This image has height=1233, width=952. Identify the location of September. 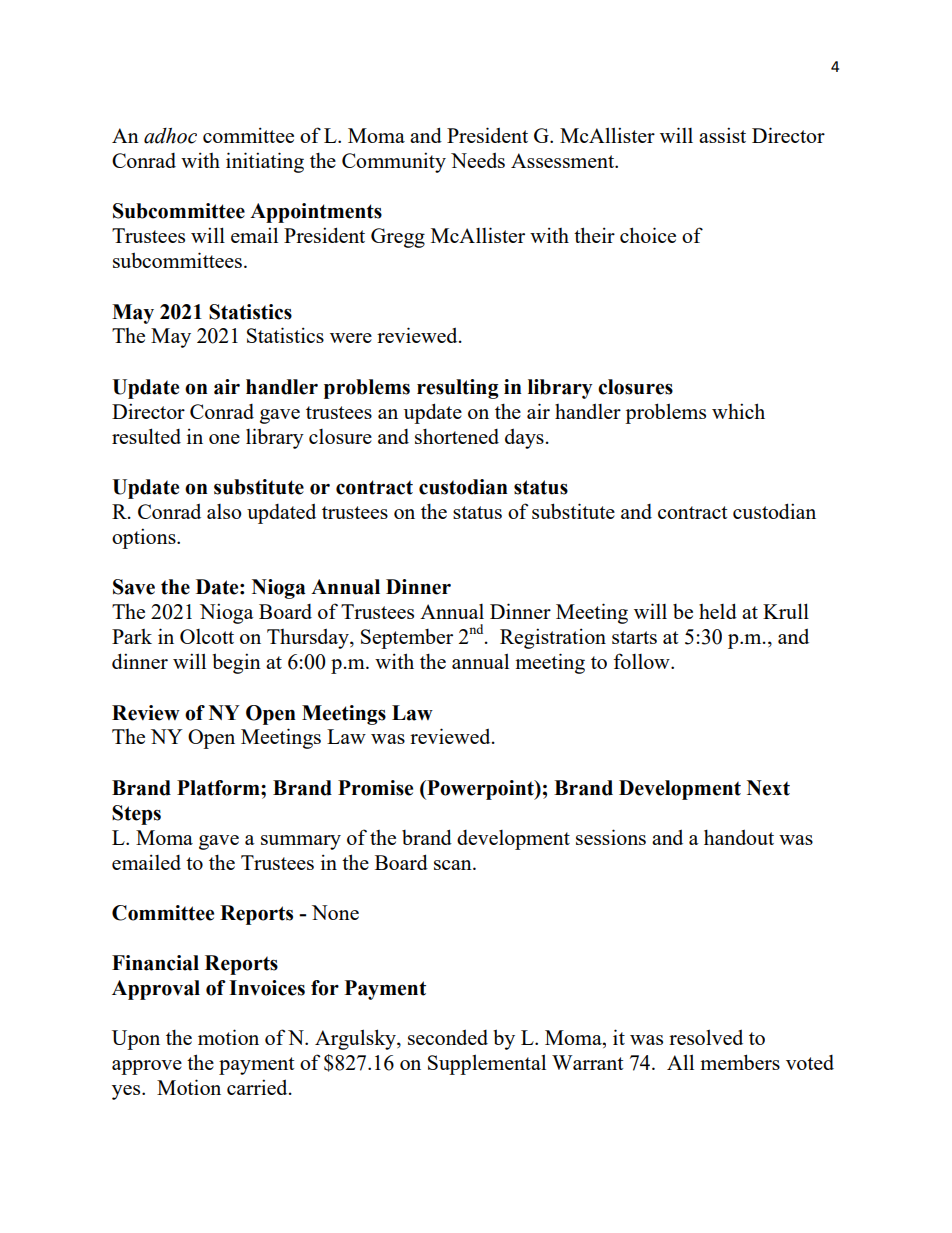
(407, 639).
